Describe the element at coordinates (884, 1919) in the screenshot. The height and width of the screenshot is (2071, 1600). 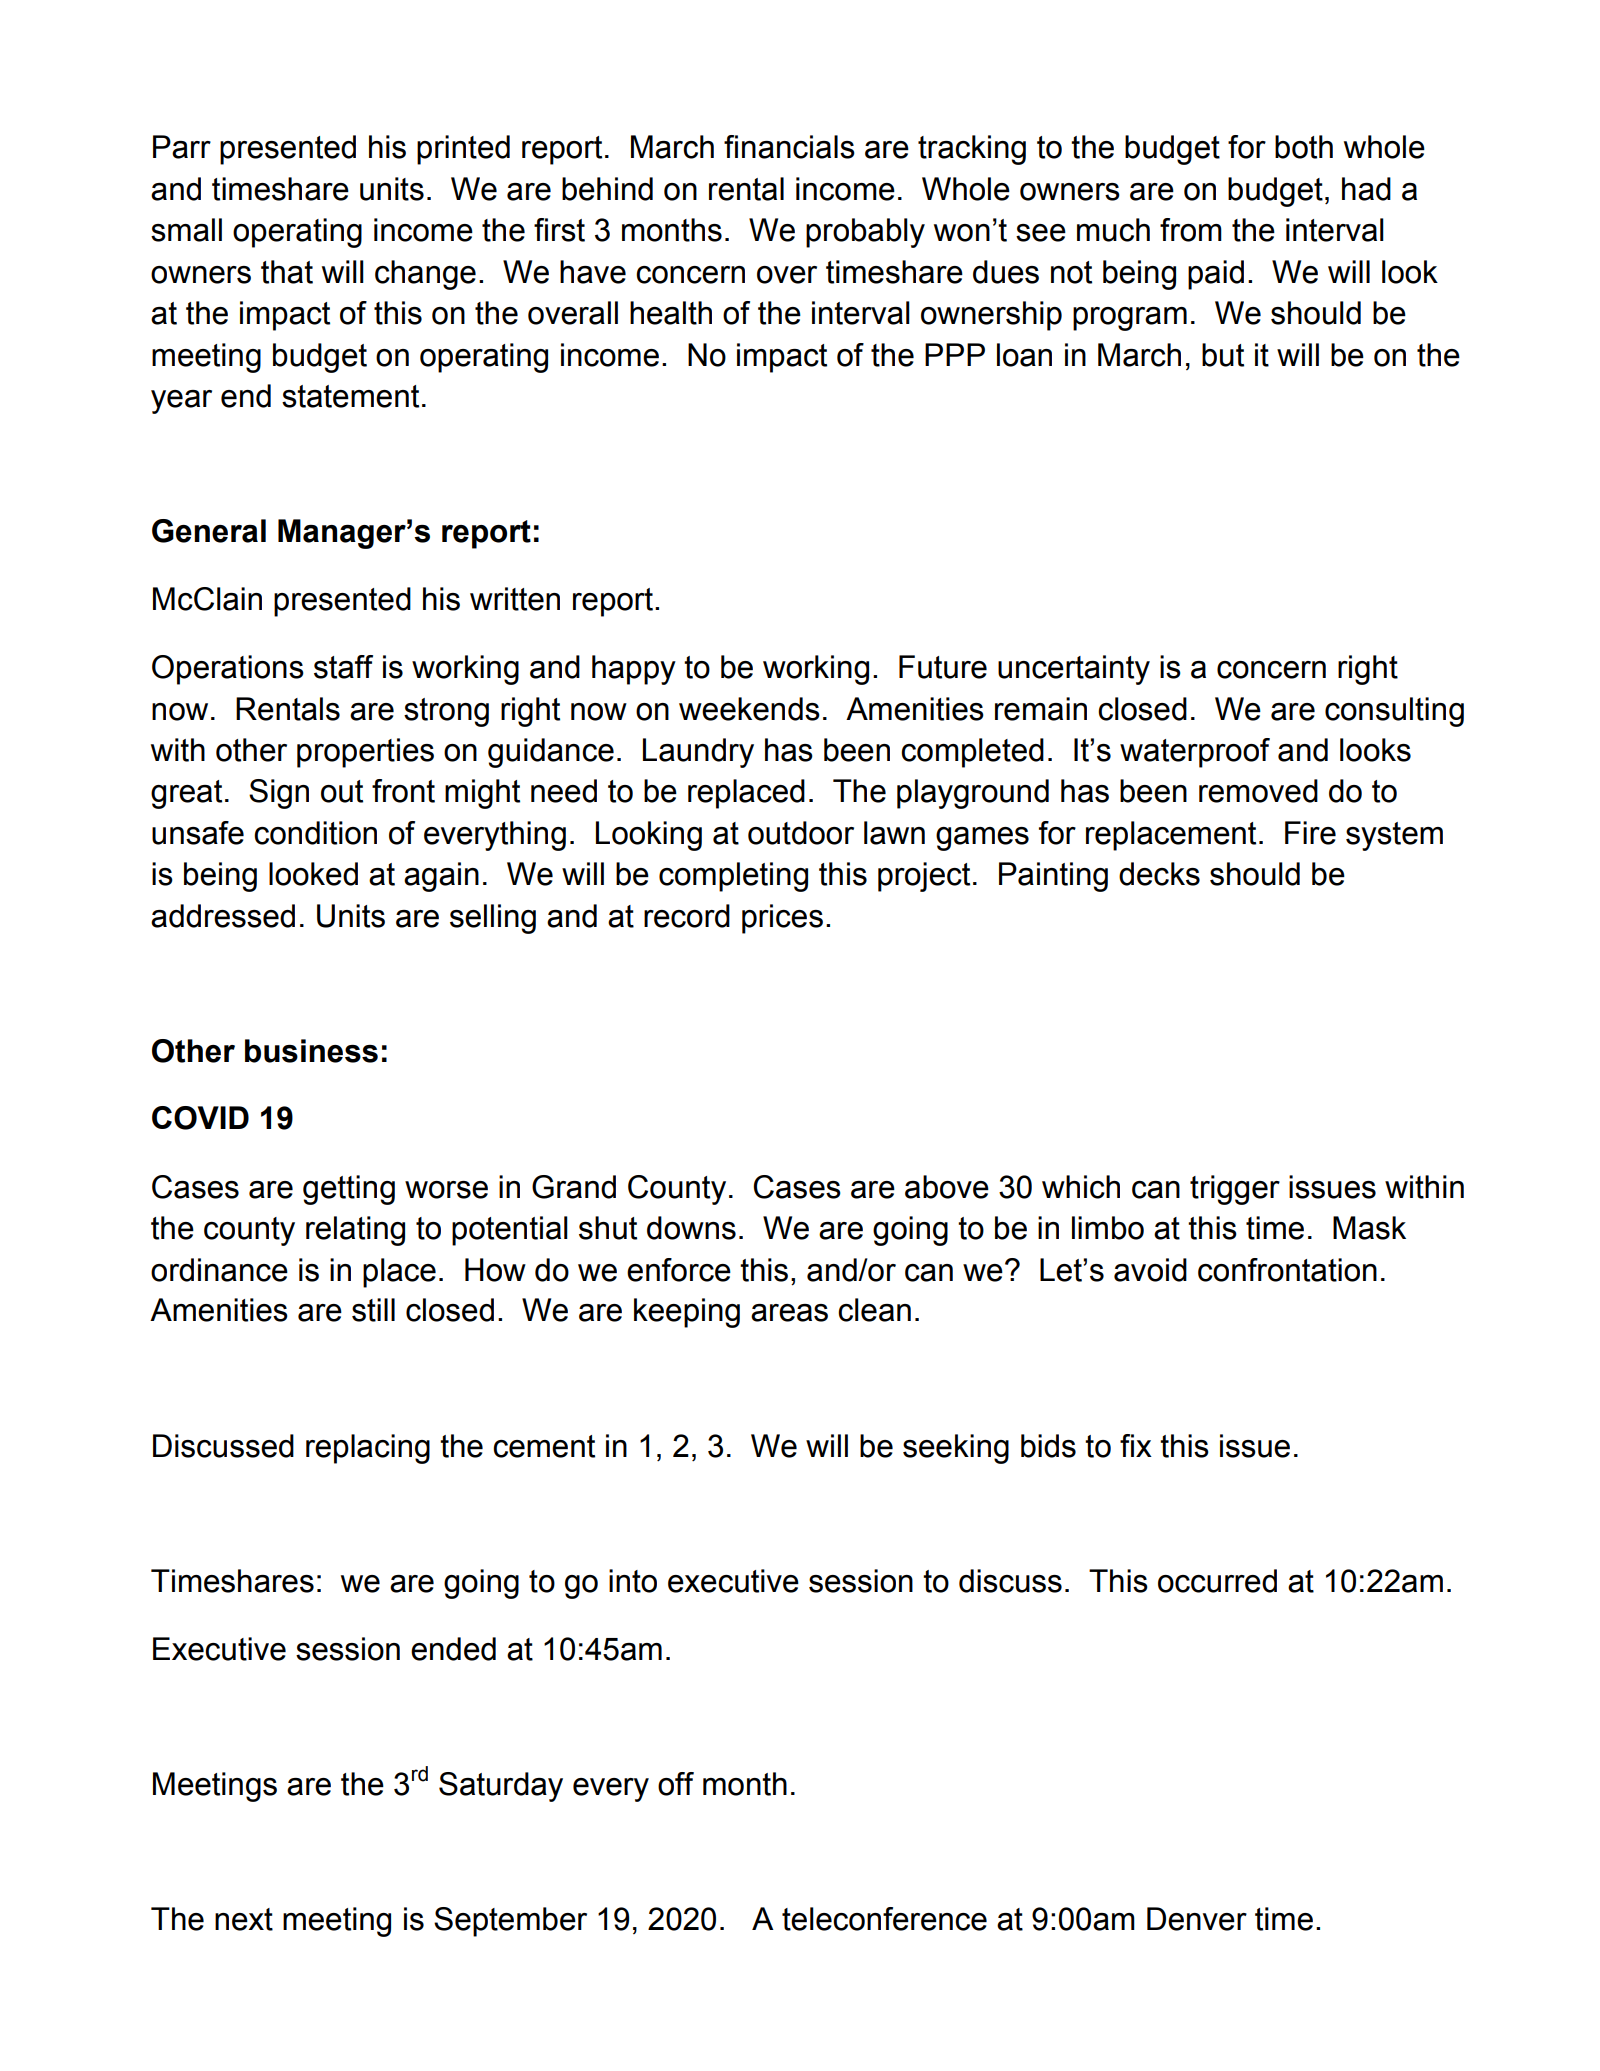
I see `teleconference` at that location.
